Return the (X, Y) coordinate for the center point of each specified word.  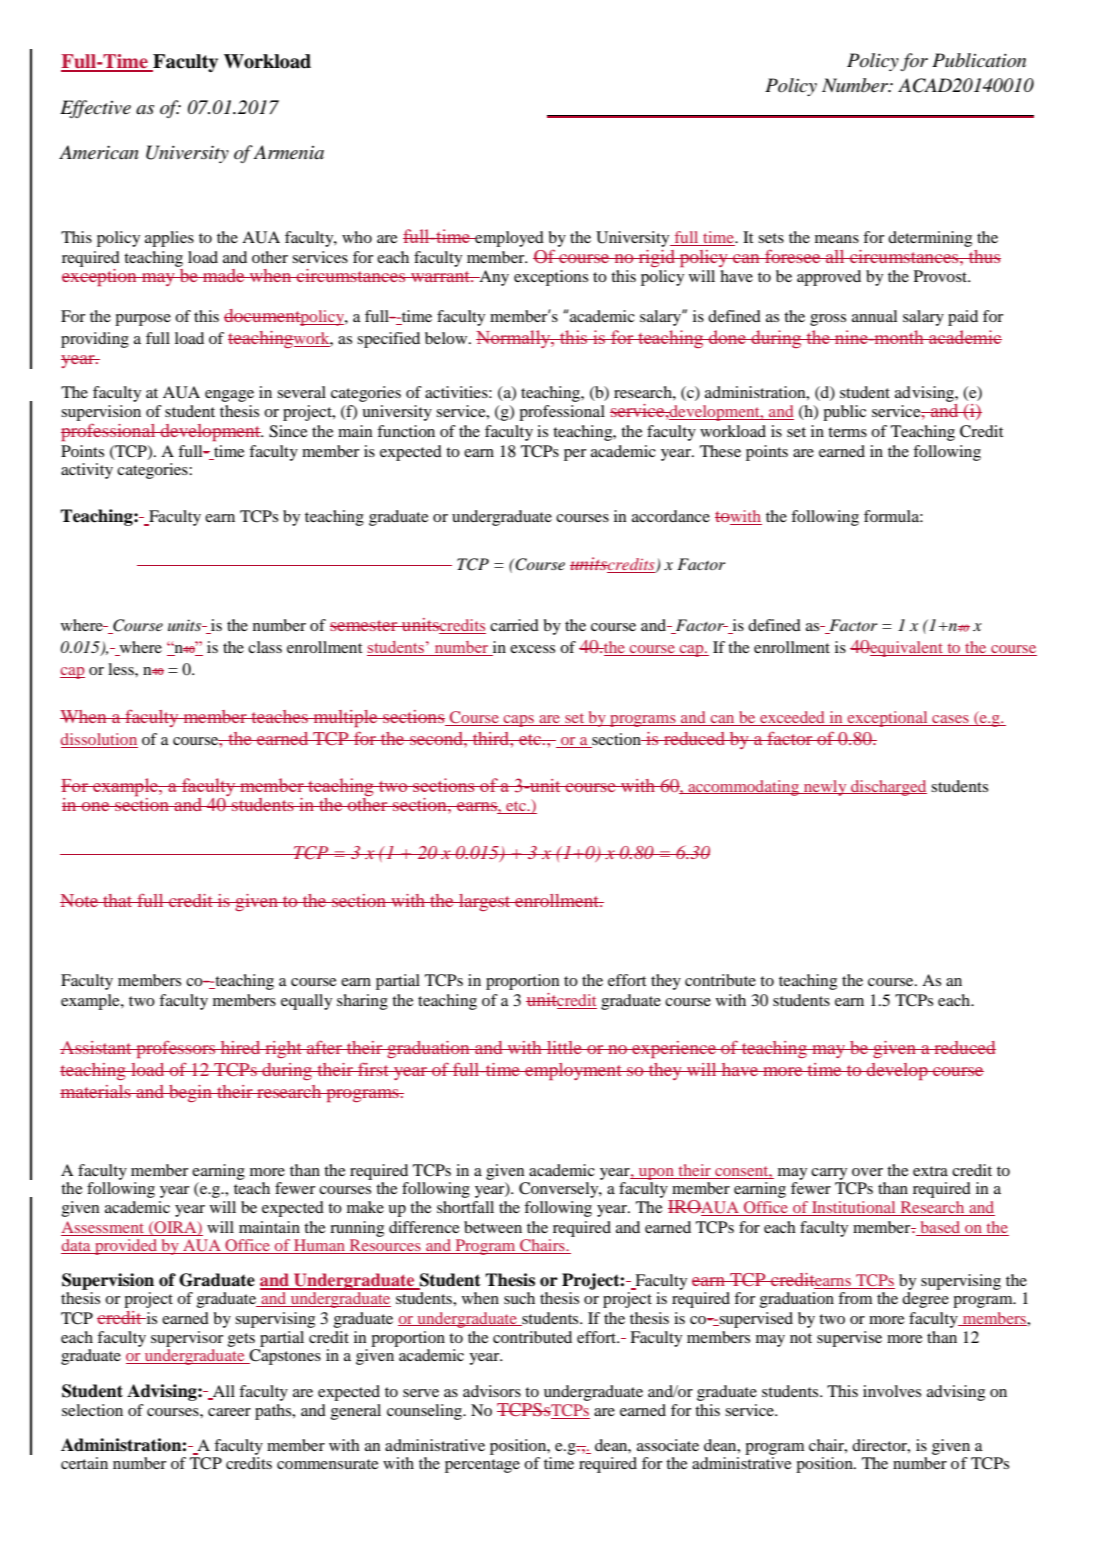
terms (847, 432)
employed (508, 239)
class (265, 647)
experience (674, 1049)
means (837, 239)
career (229, 1412)
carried (514, 625)
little (564, 1047)
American (99, 152)
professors (176, 1049)
